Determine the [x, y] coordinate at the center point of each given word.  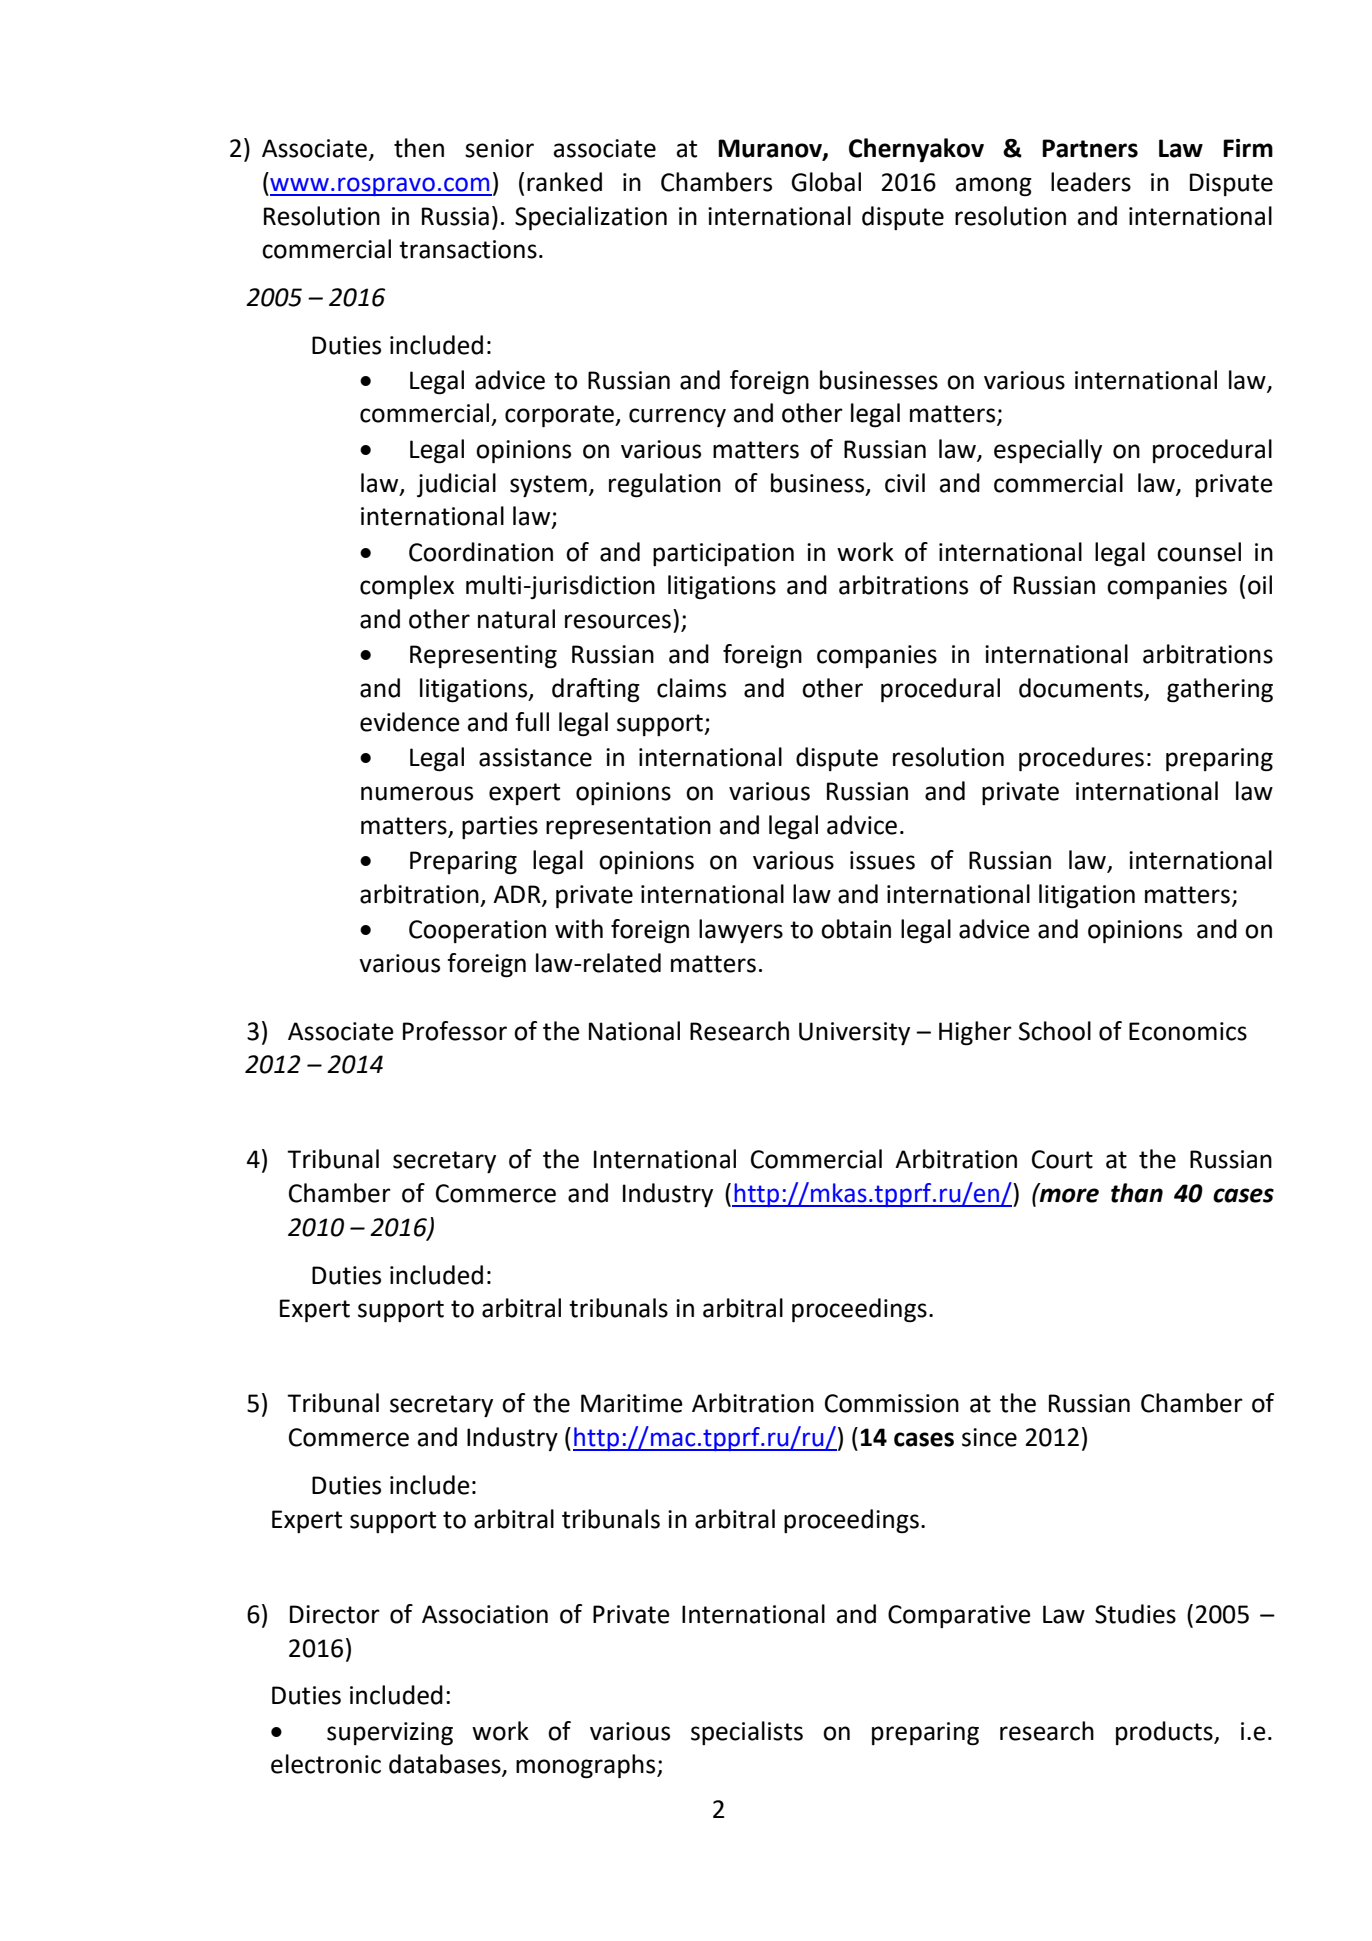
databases [446, 1765]
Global [826, 182]
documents [1082, 689]
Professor [455, 1031]
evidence [410, 722]
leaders [1091, 182]
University [854, 1033]
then [419, 148]
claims [691, 688]
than [1137, 1193]
